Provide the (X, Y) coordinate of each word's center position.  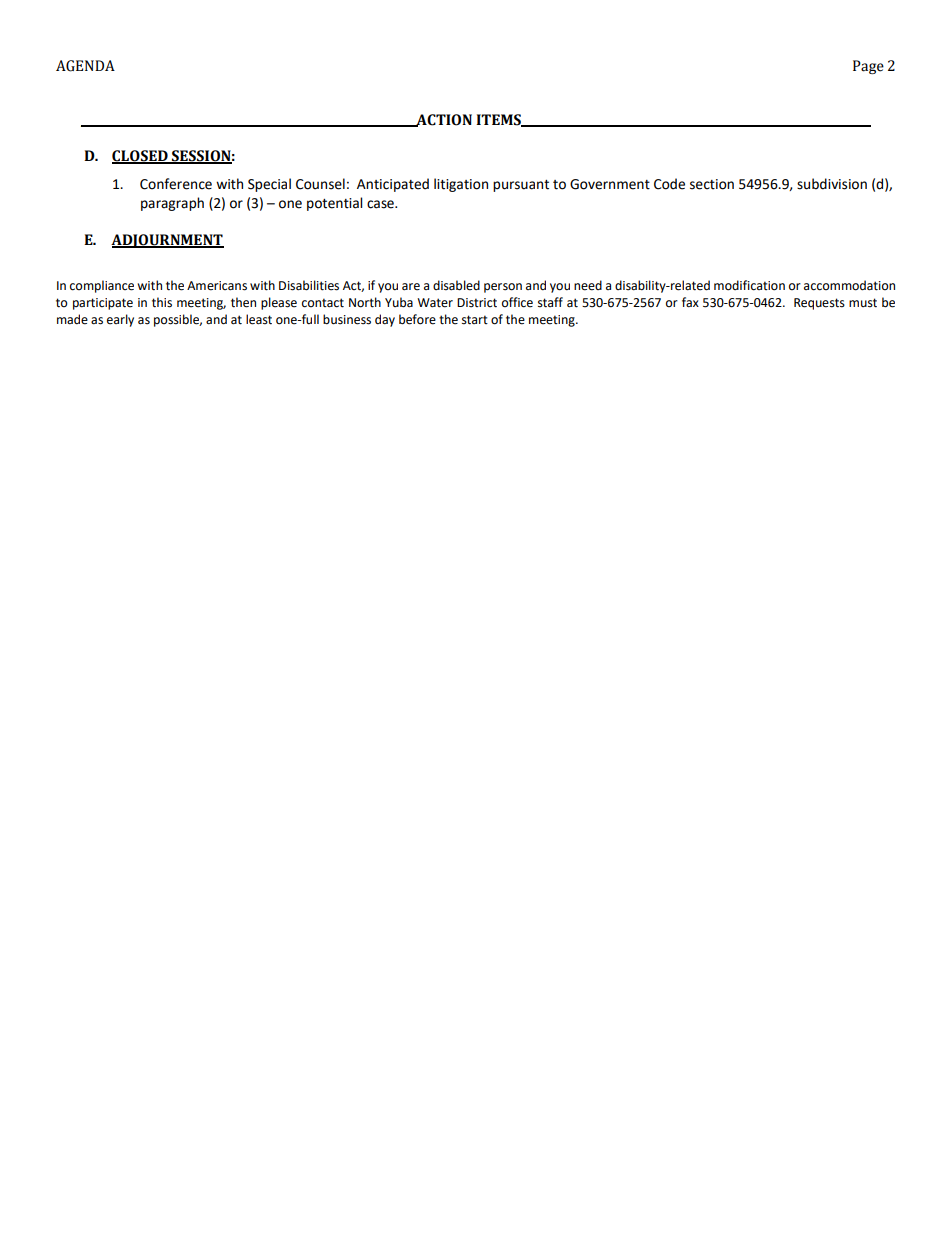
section (712, 184)
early (120, 320)
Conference (176, 184)
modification (749, 285)
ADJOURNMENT (167, 241)
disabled (456, 285)
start (475, 320)
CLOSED (141, 157)
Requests (819, 304)
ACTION (443, 120)
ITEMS (499, 120)
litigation (461, 185)
